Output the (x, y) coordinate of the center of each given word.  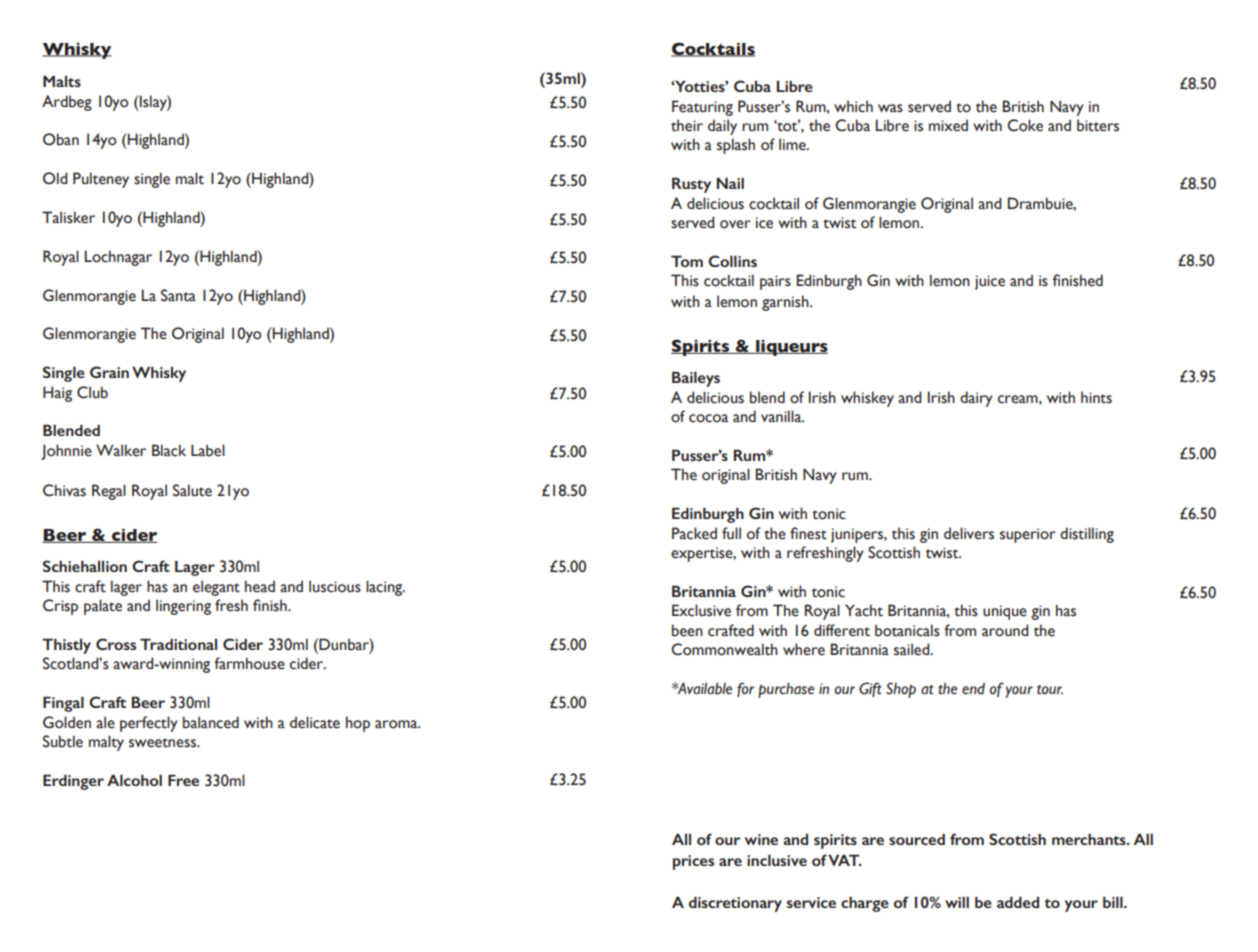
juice (990, 282)
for (745, 689)
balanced (211, 722)
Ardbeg (67, 103)
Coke (1025, 125)
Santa (178, 295)
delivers (969, 533)
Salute (192, 490)
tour (1050, 690)
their (687, 125)
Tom (687, 261)
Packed (694, 533)
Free (183, 780)
